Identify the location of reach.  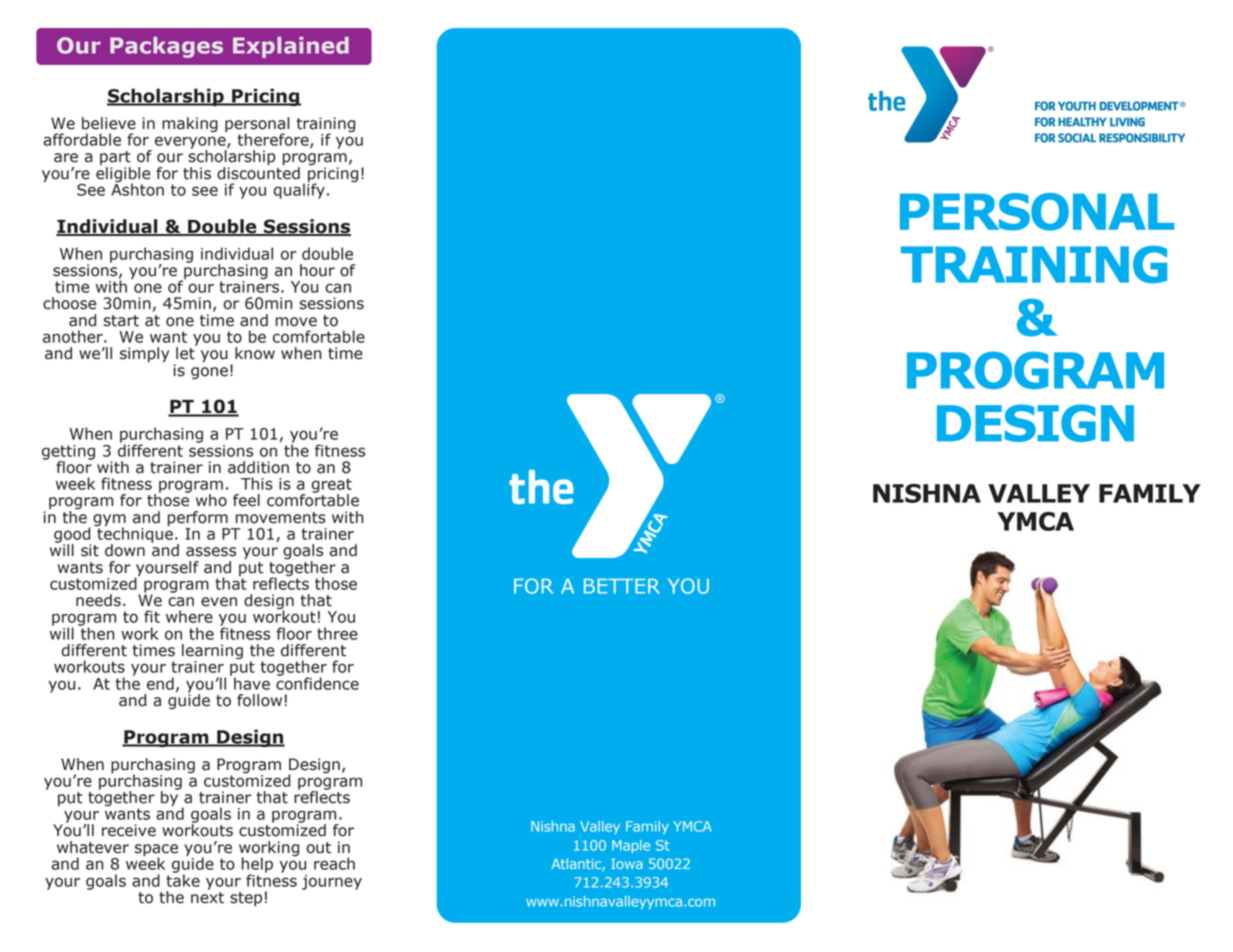
(334, 863).
